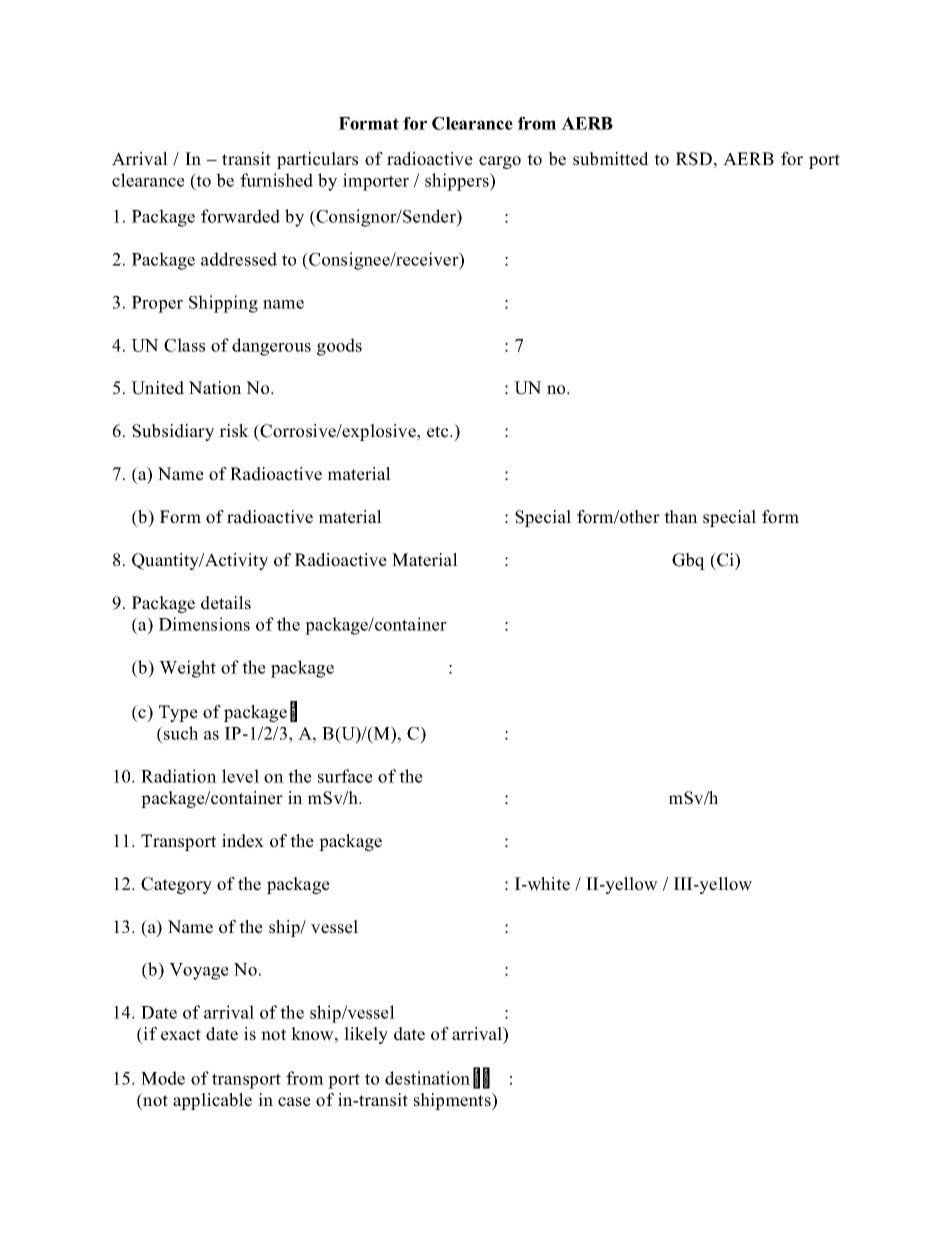  Describe the element at coordinates (240, 216) in the document. I see `forwarded` at that location.
